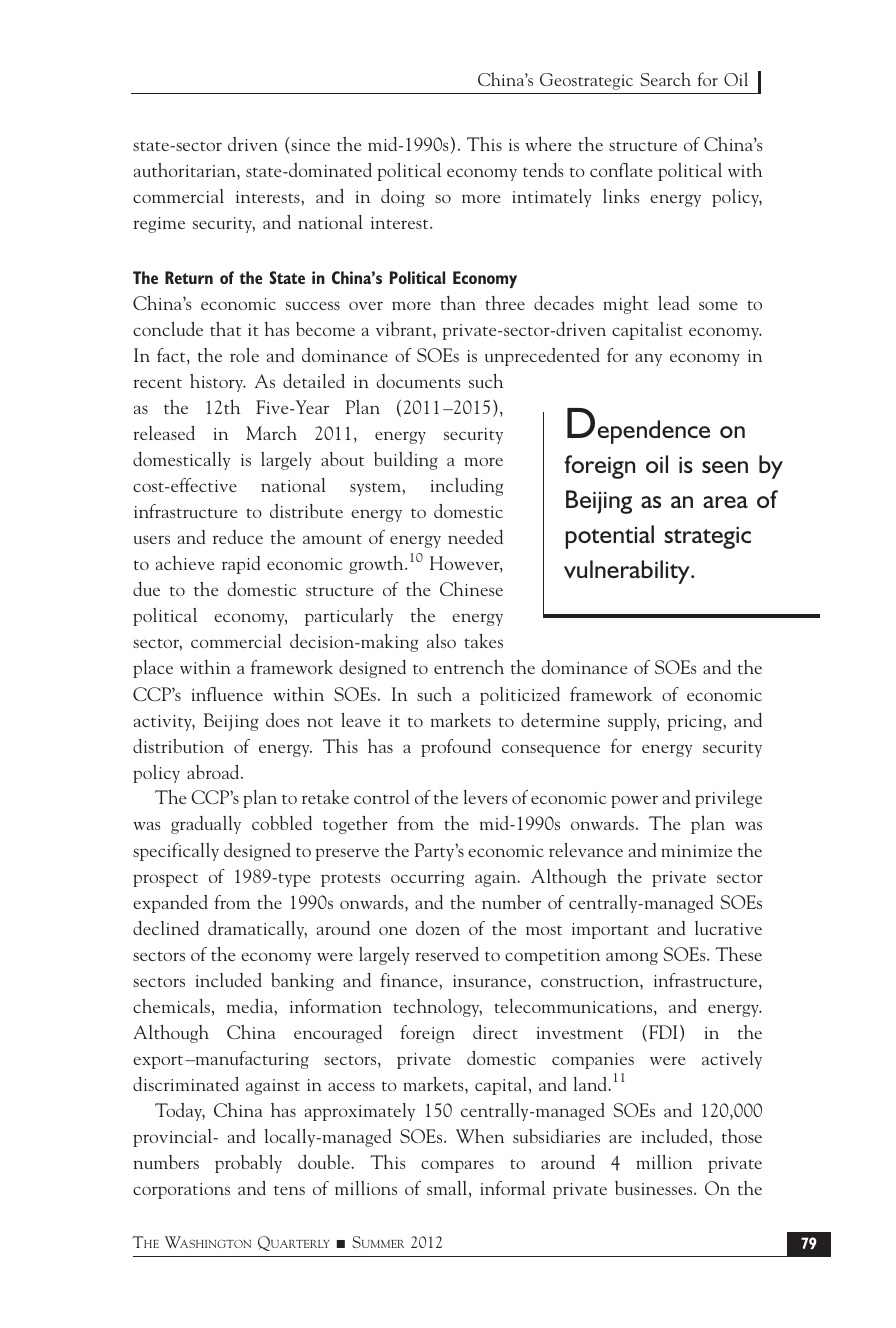  Describe the element at coordinates (227, 694) in the document. I see `influence` at that location.
